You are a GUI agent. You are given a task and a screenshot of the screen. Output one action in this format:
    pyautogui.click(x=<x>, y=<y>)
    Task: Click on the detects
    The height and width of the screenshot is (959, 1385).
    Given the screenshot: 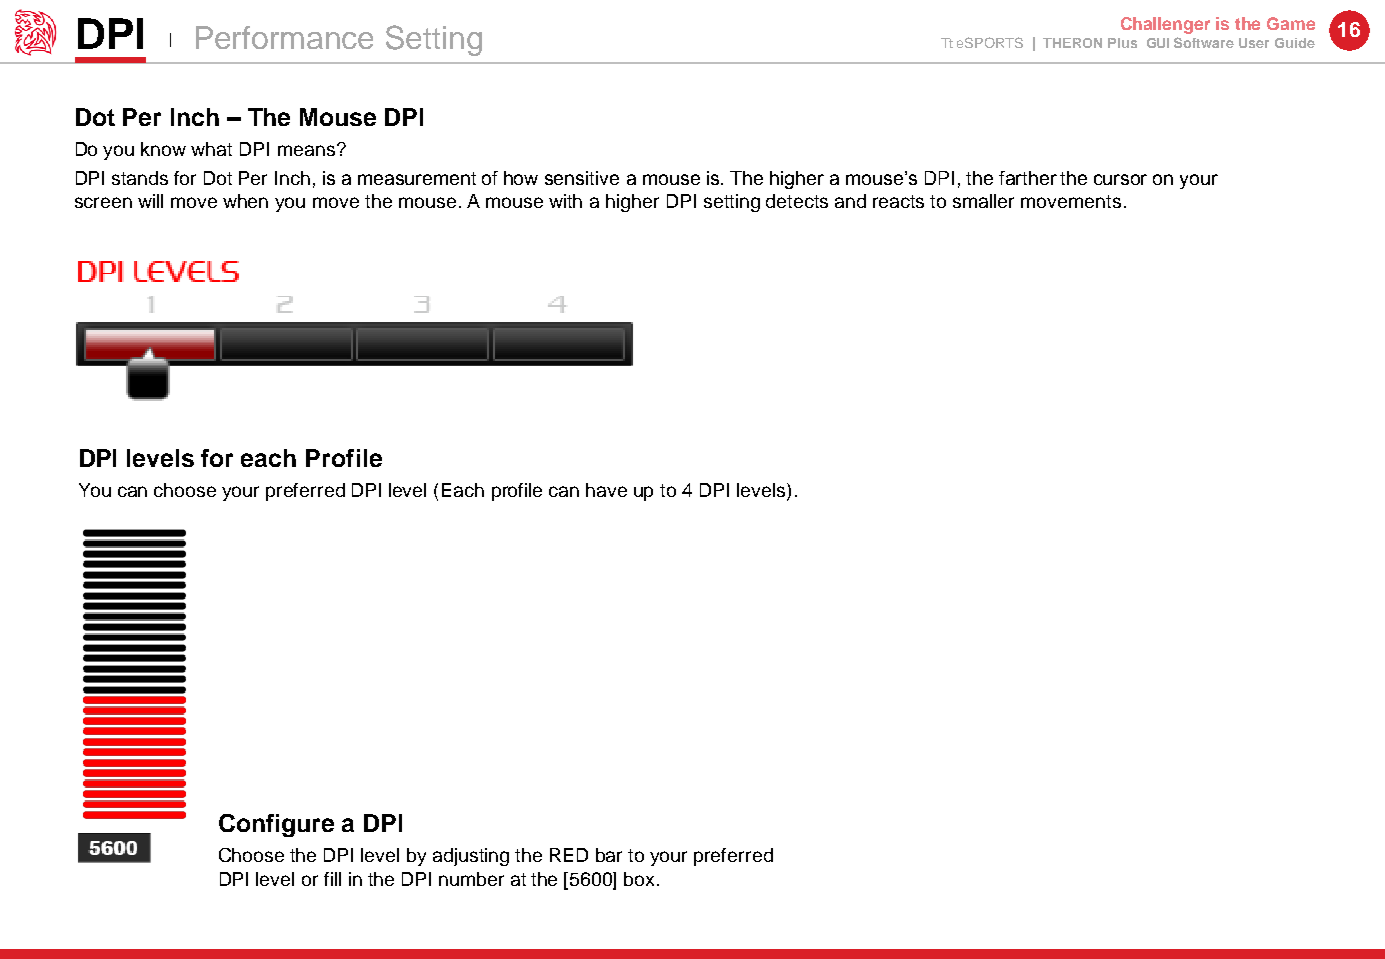 What is the action you would take?
    pyautogui.click(x=797, y=201)
